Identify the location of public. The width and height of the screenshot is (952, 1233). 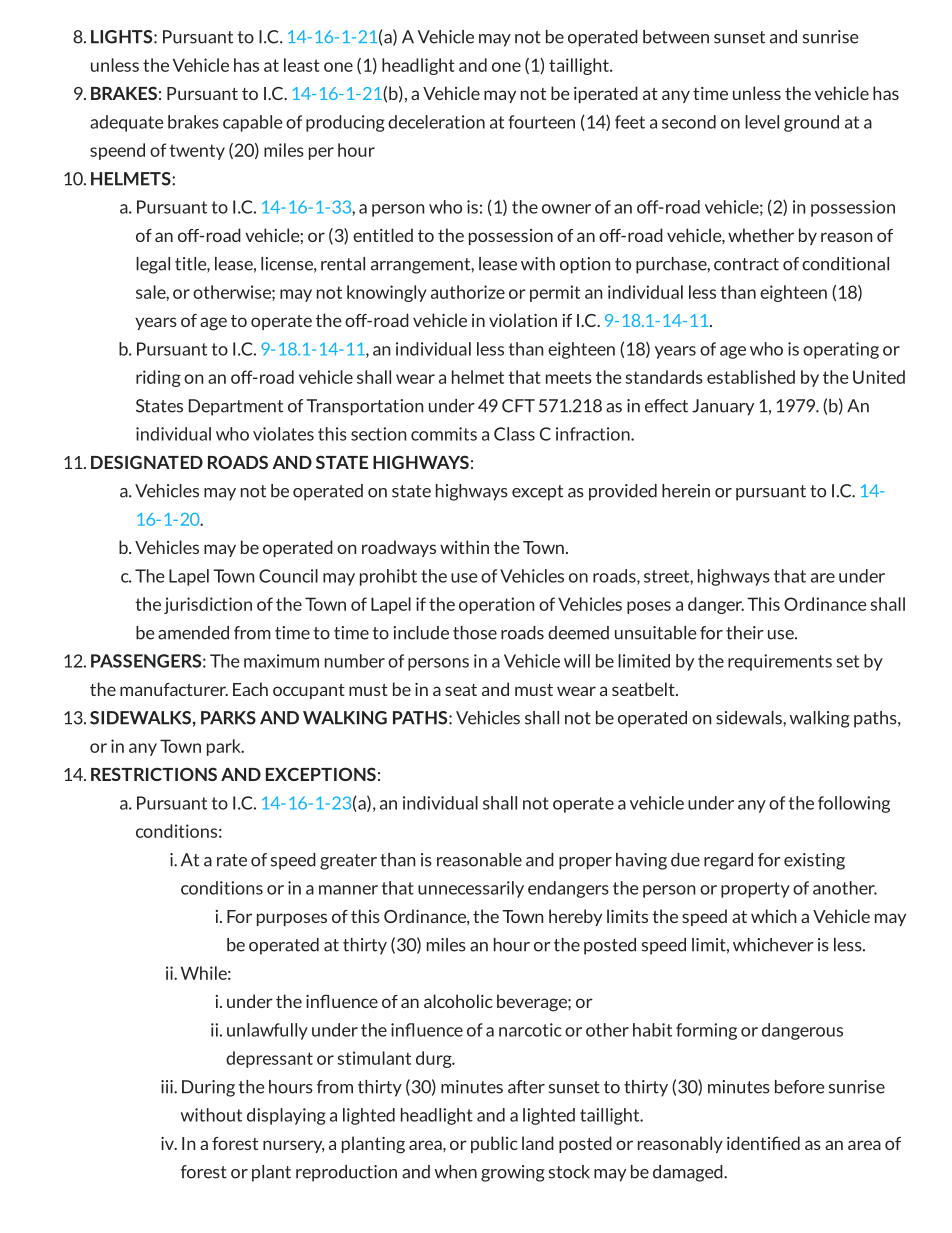
(494, 1144).
